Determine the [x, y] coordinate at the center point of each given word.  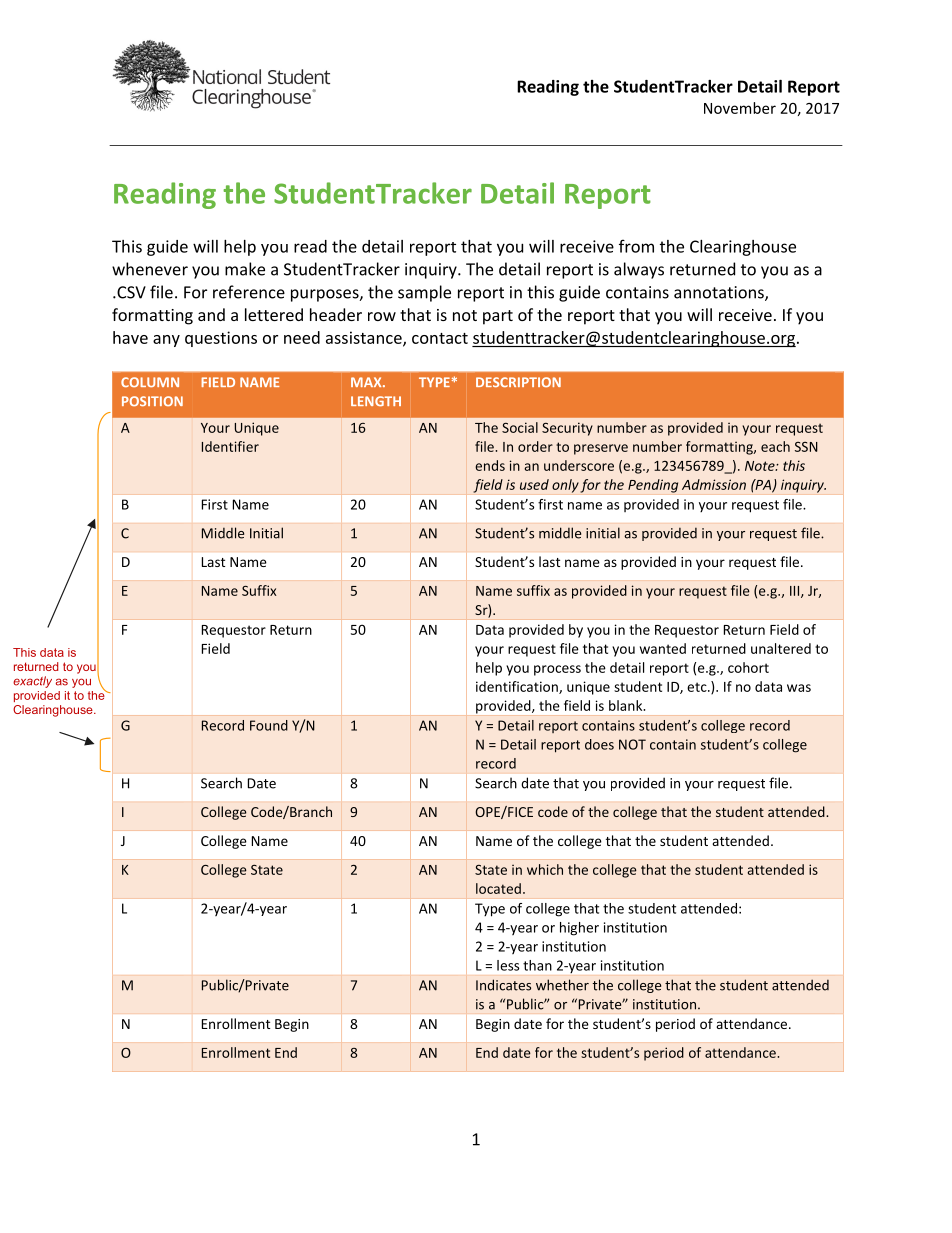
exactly [32, 682]
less [508, 965]
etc [698, 687]
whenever [150, 269]
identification [518, 687]
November [740, 108]
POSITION [152, 401]
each [775, 446]
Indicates [503, 985]
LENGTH [376, 401]
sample [424, 293]
